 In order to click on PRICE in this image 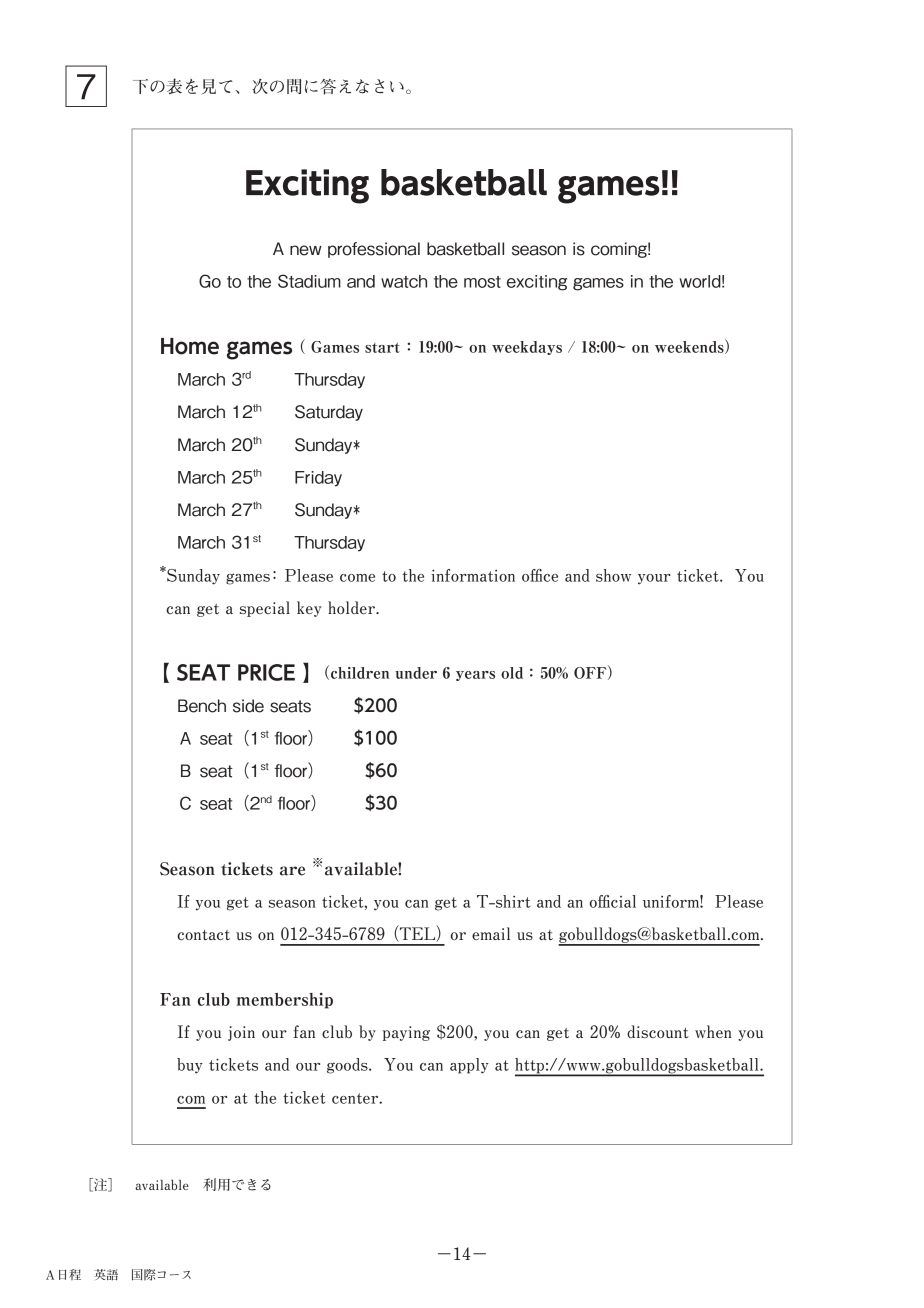, I will do `click(266, 672)`.
